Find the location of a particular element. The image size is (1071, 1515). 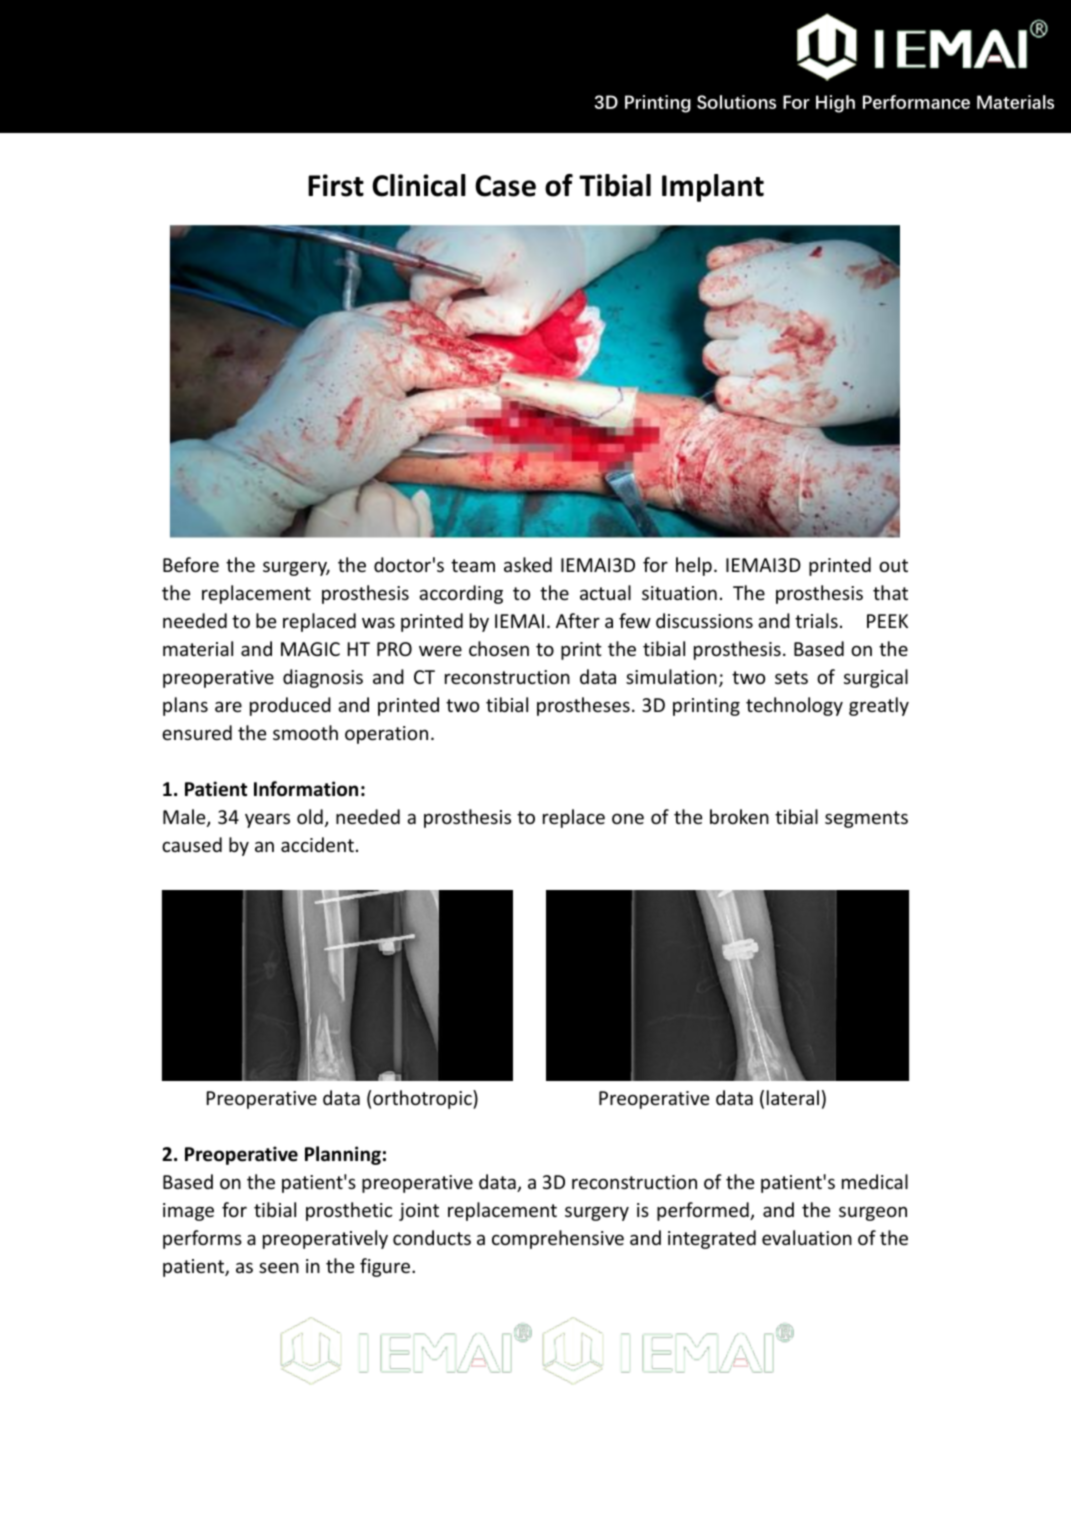

one is located at coordinates (628, 818).
